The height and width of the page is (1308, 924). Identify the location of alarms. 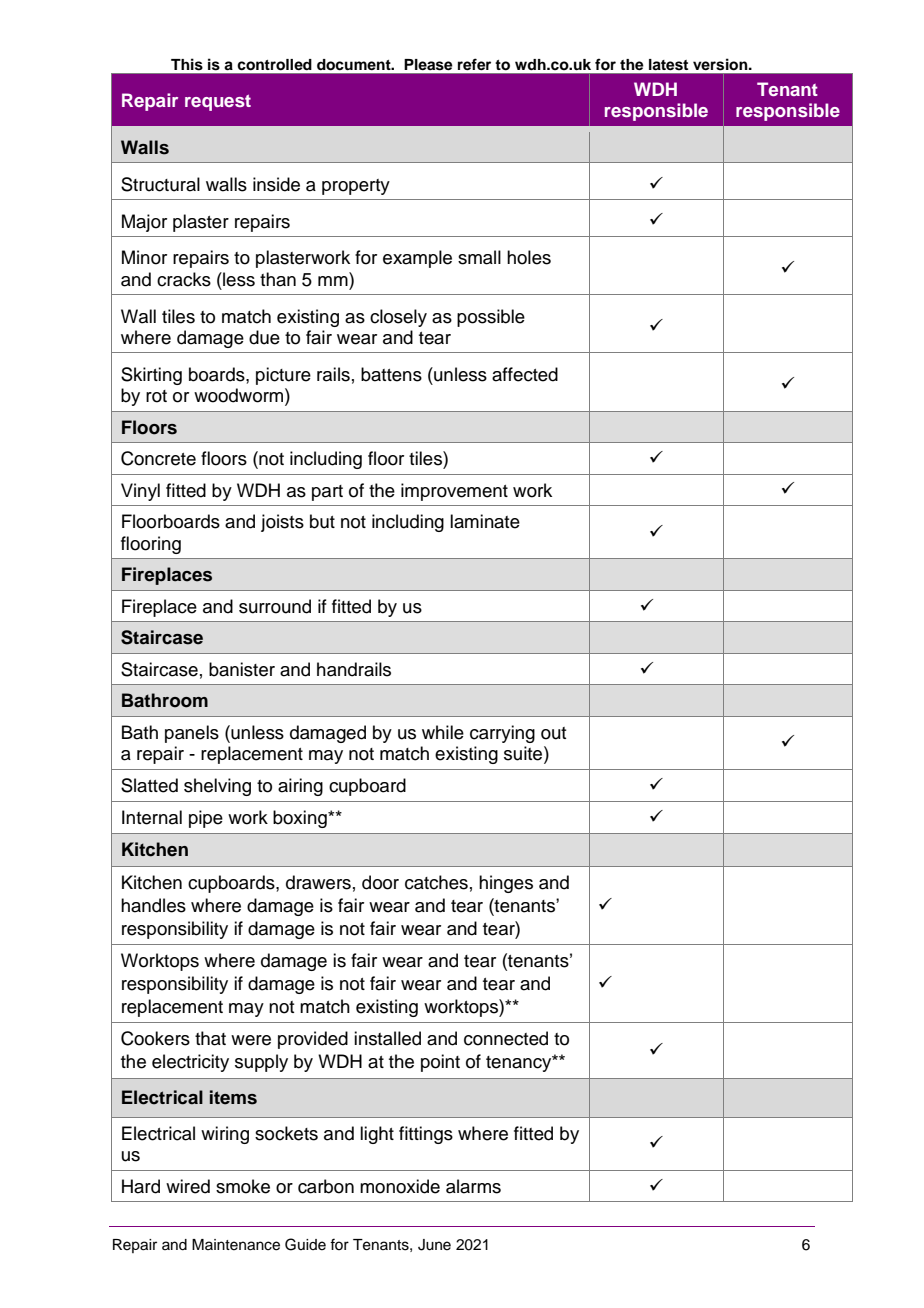
(473, 1186).
